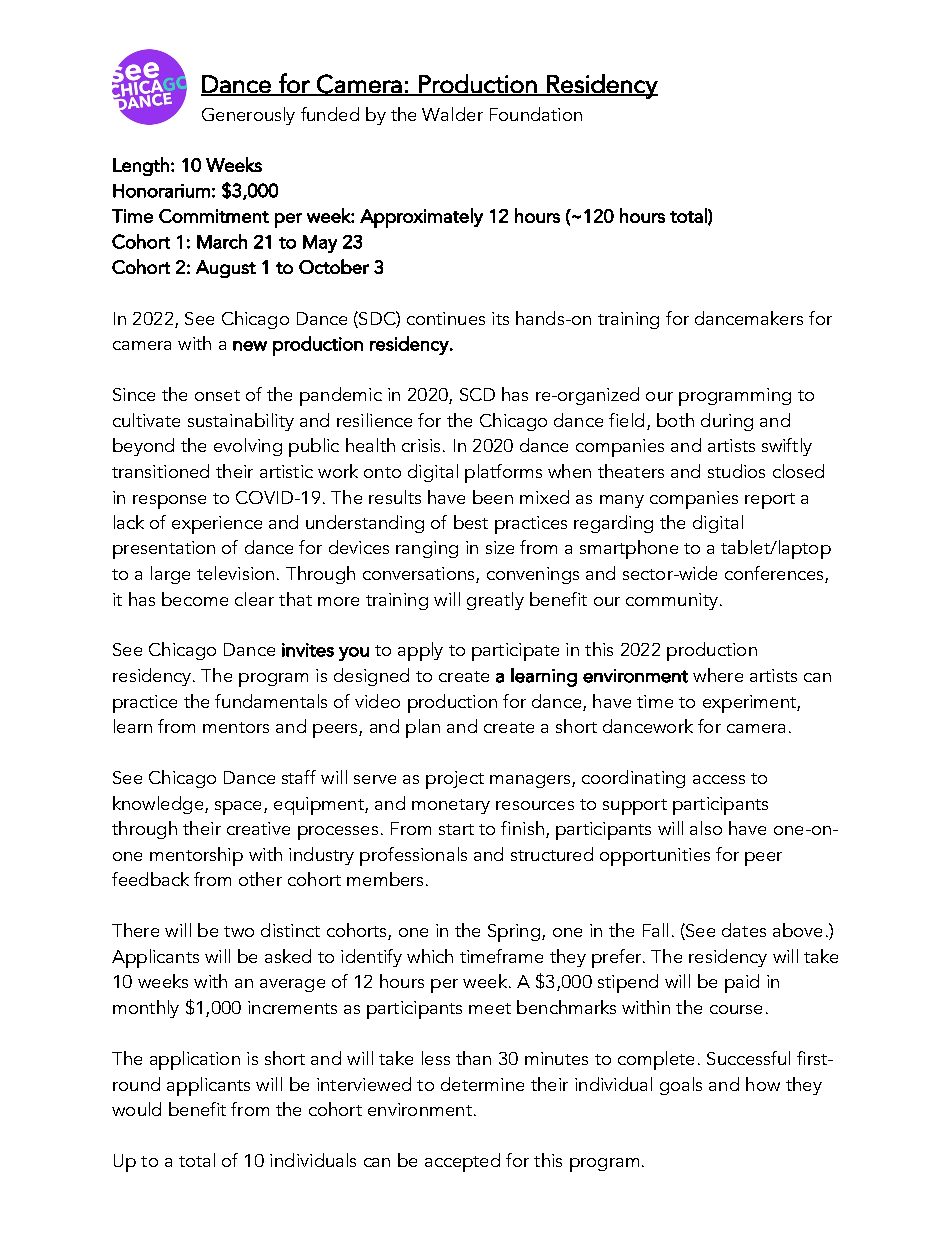 The width and height of the image is (952, 1233). I want to click on accepted, so click(462, 1162).
